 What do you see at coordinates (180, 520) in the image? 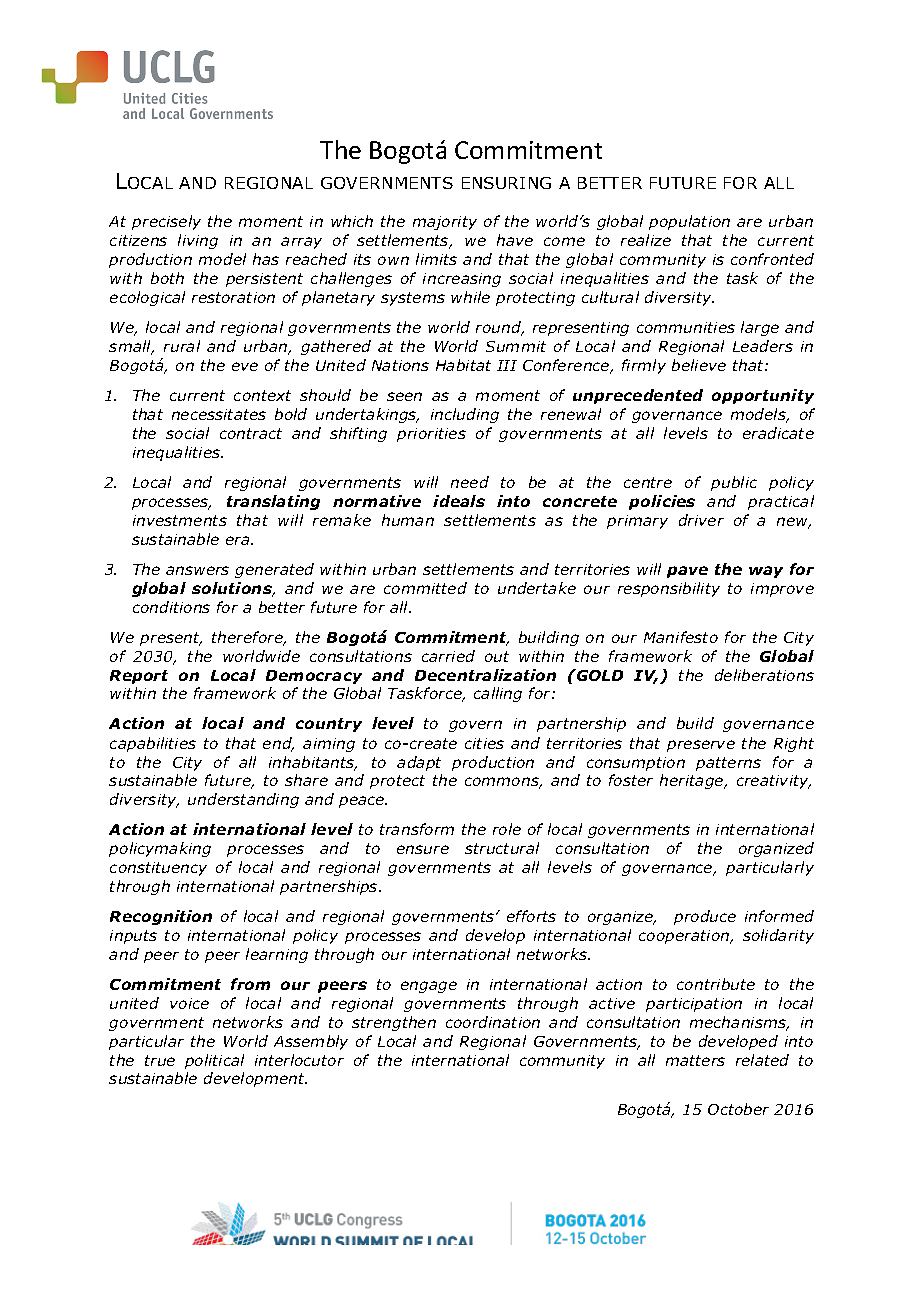
I see `investments` at bounding box center [180, 520].
